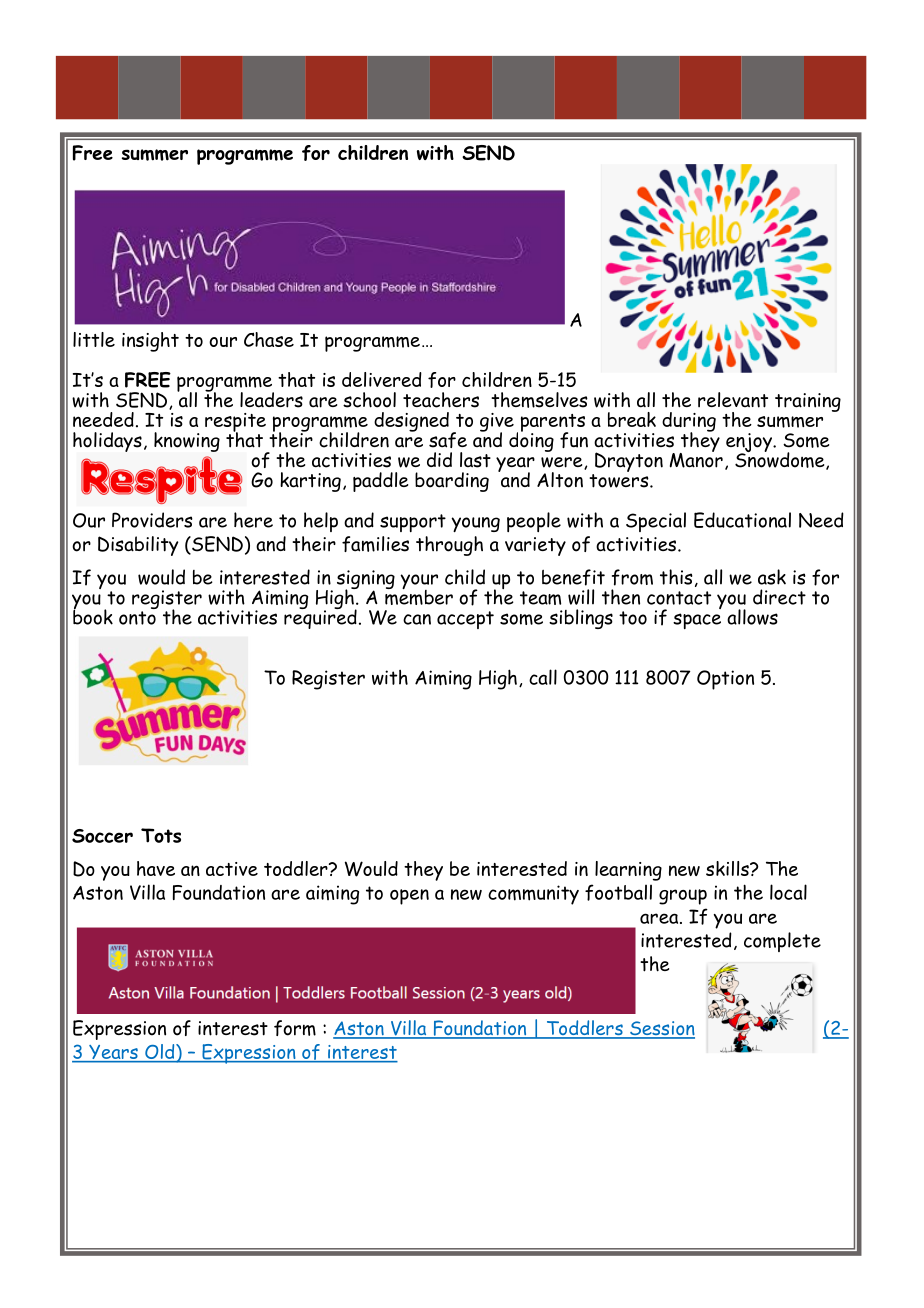  What do you see at coordinates (728, 868) in the screenshot?
I see `skills` at bounding box center [728, 868].
